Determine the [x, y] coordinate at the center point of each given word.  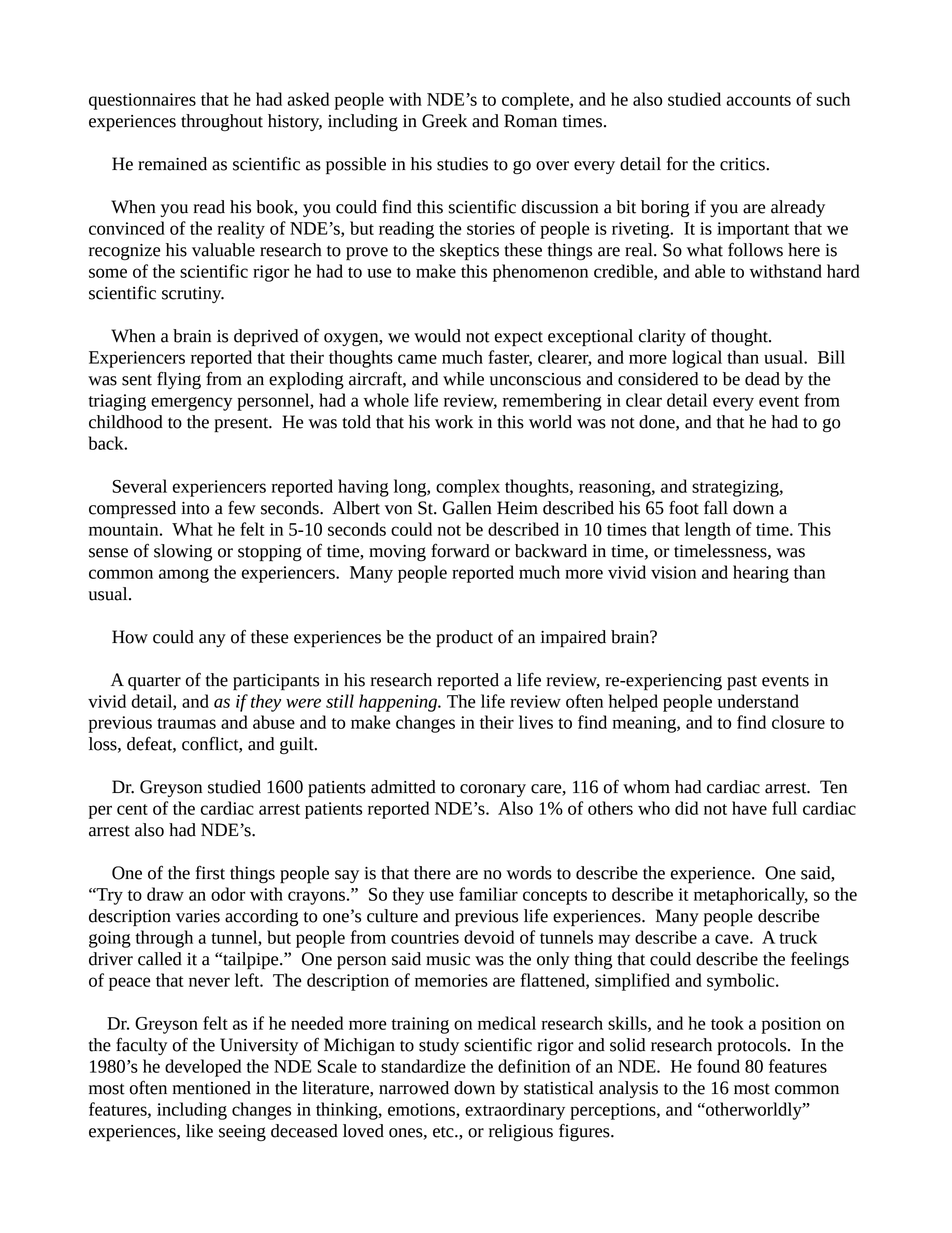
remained [172, 164]
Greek [444, 121]
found [718, 1066]
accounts [758, 100]
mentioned [211, 1088]
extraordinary [515, 1111]
